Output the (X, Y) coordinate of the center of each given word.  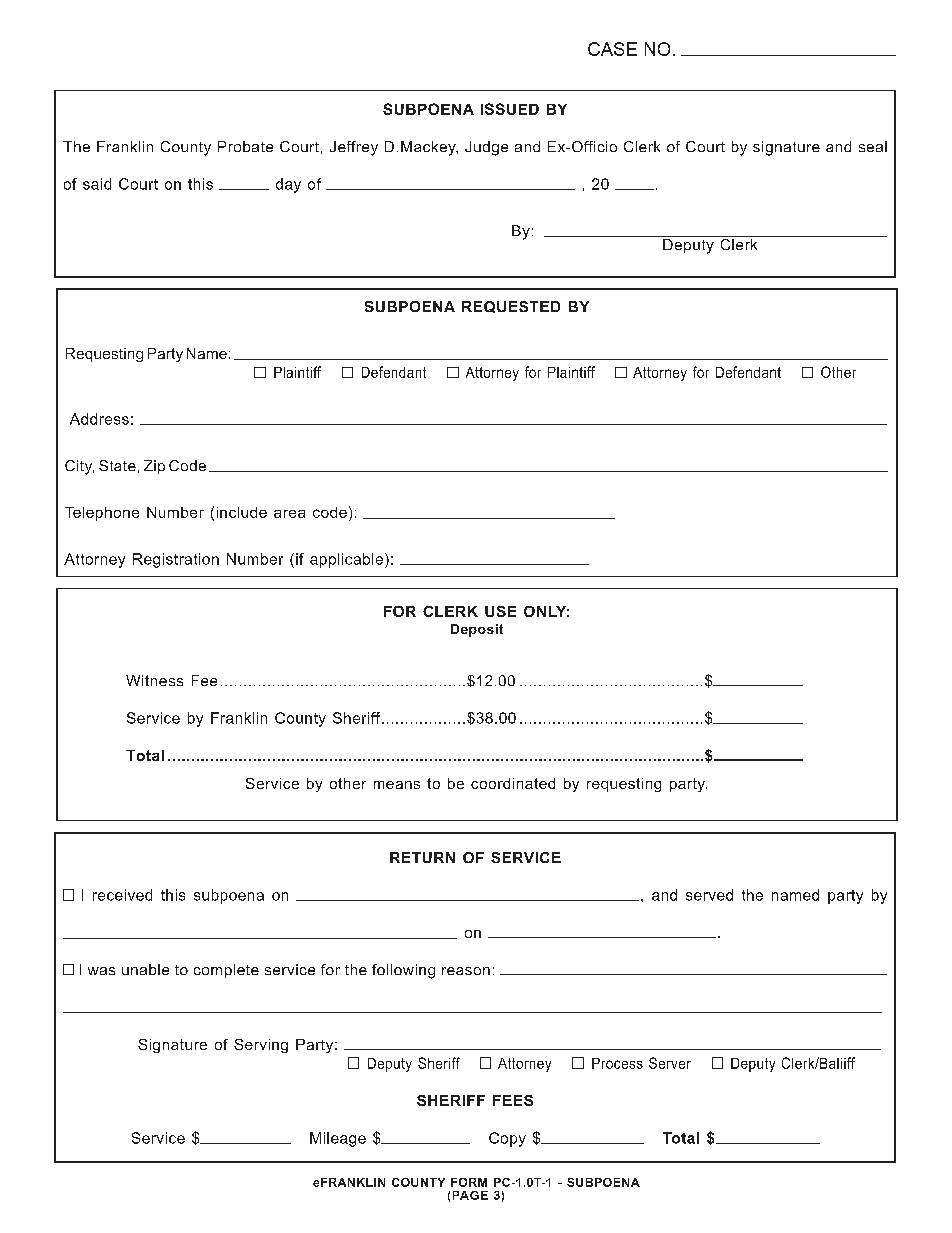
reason (466, 971)
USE (500, 611)
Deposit (477, 630)
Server (670, 1063)
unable (145, 969)
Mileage (338, 1139)
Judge (486, 148)
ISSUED (510, 109)
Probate (245, 146)
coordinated (513, 783)
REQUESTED (511, 307)
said (97, 184)
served (709, 895)
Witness (154, 680)
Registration (176, 560)
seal (873, 146)
